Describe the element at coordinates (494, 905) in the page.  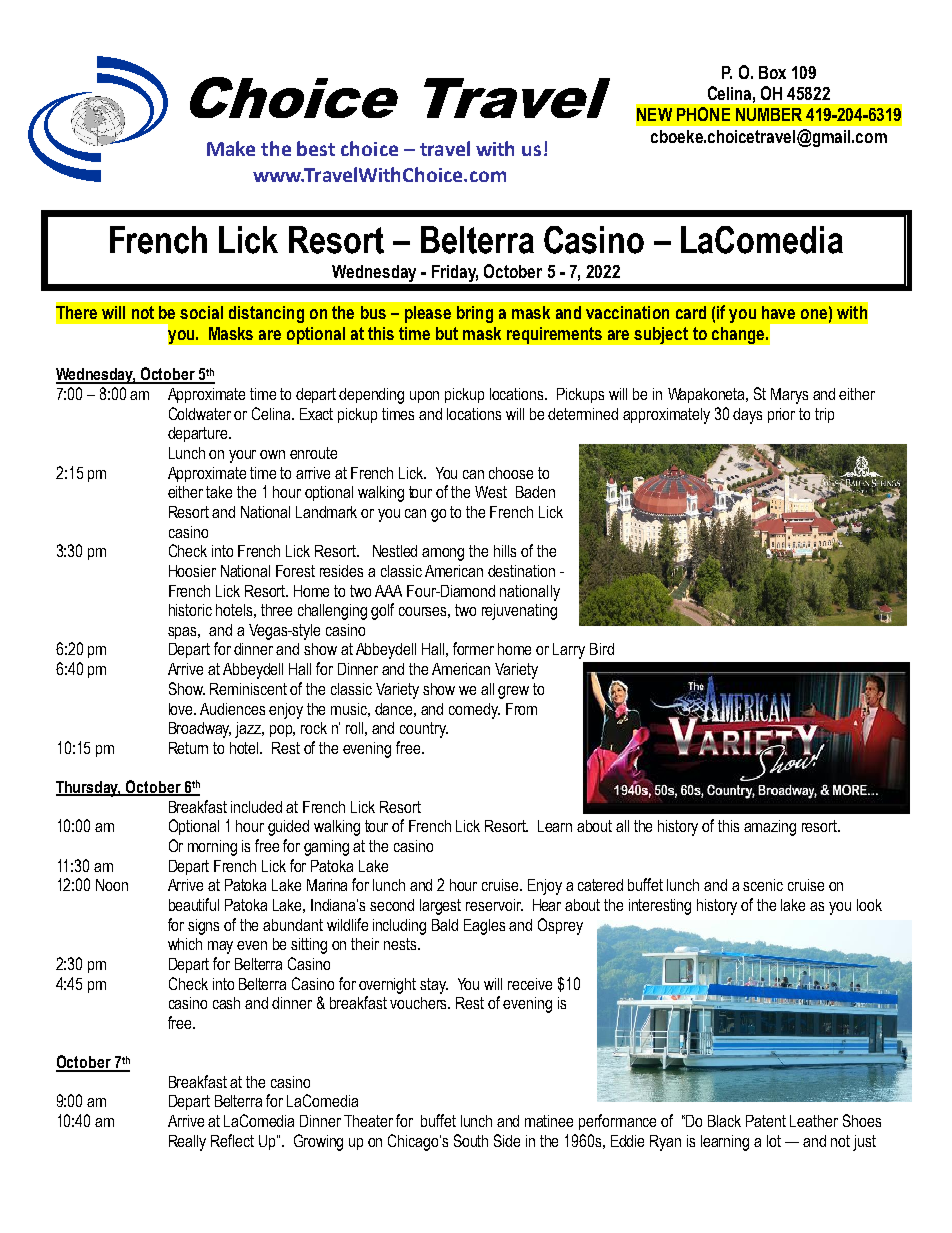
I see `reservoir` at that location.
